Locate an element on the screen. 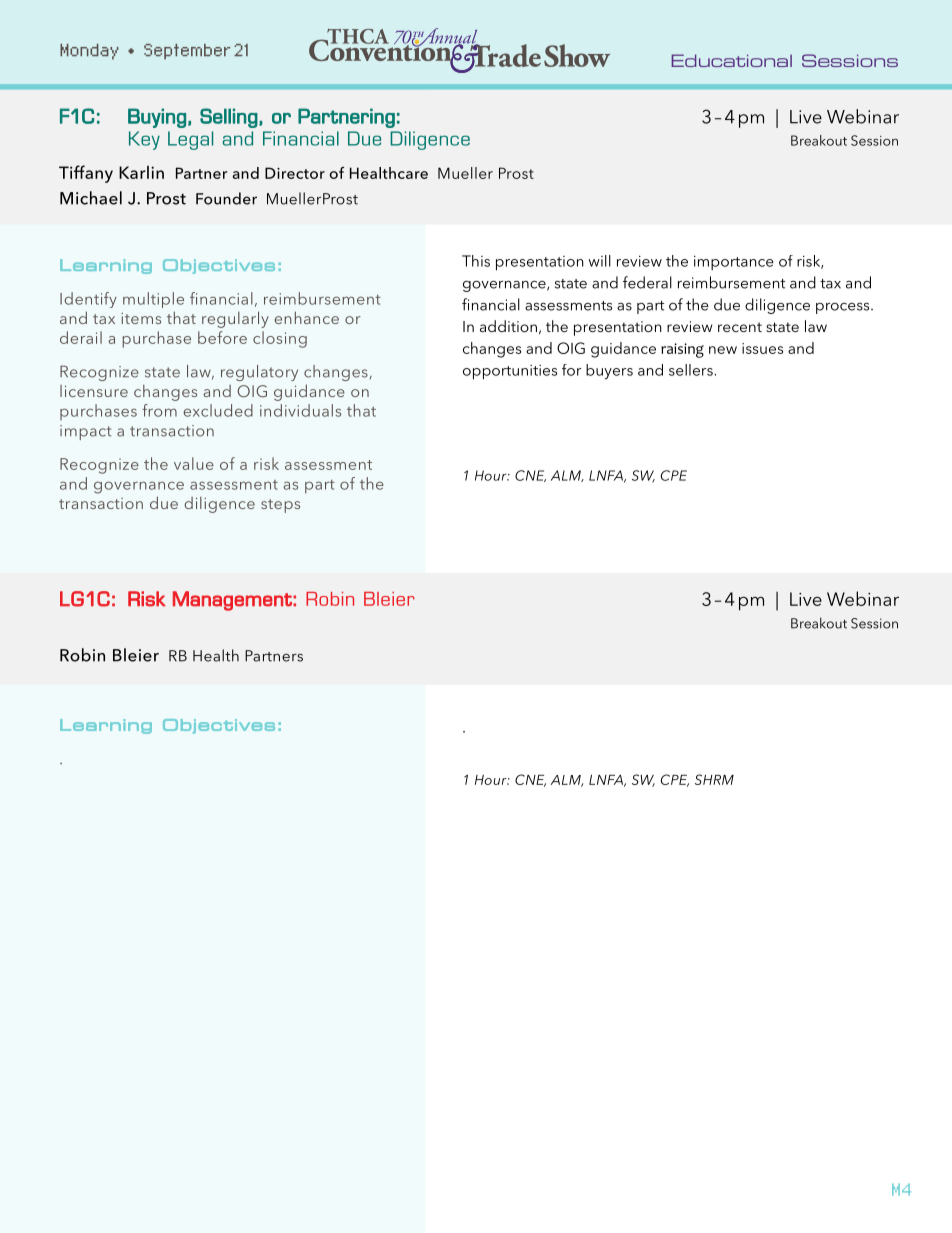 Image resolution: width=952 pixels, height=1233 pixels. This is located at coordinates (476, 261).
